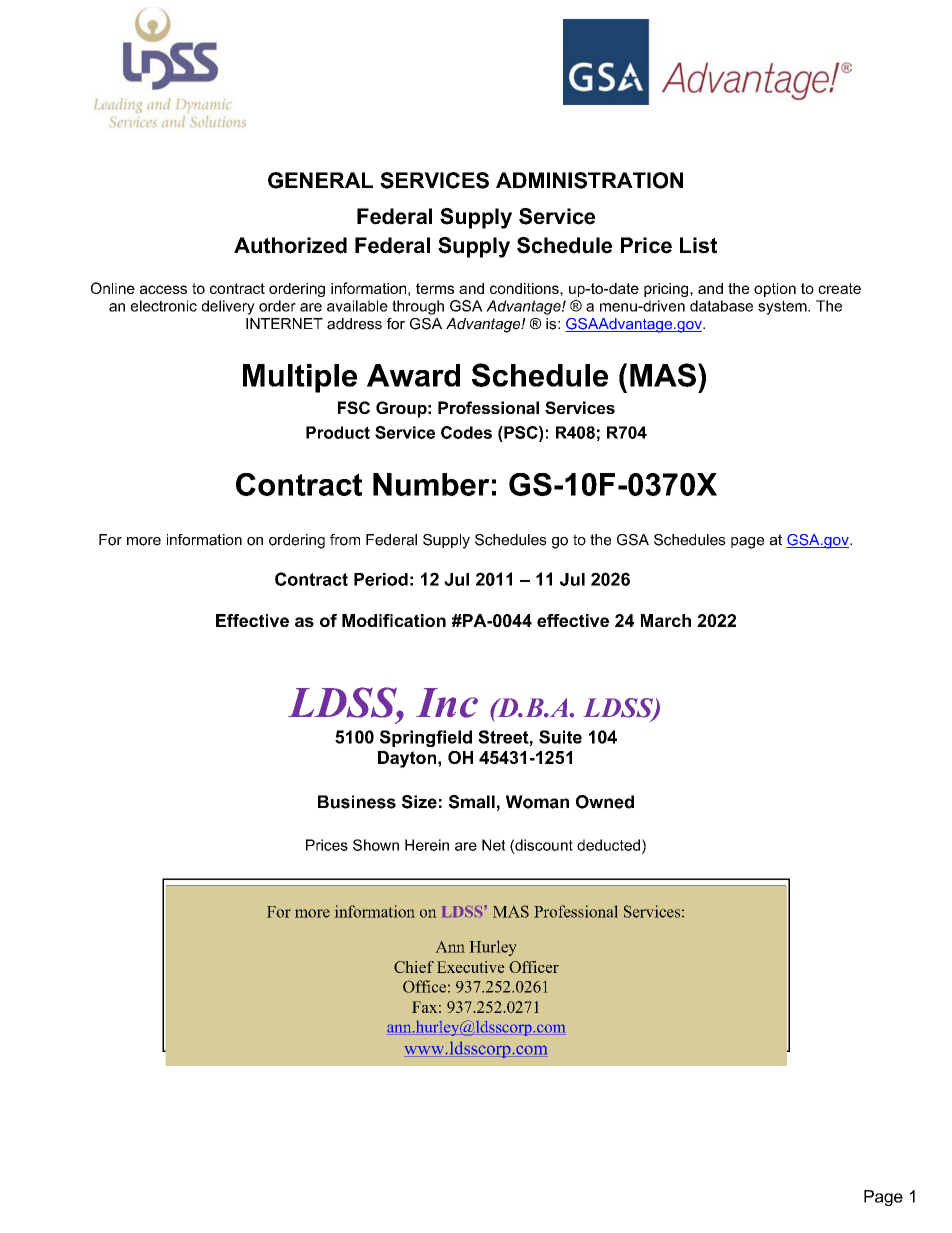 This document has height=1233, width=952. Describe the element at coordinates (381, 579) in the document. I see `Period` at that location.
